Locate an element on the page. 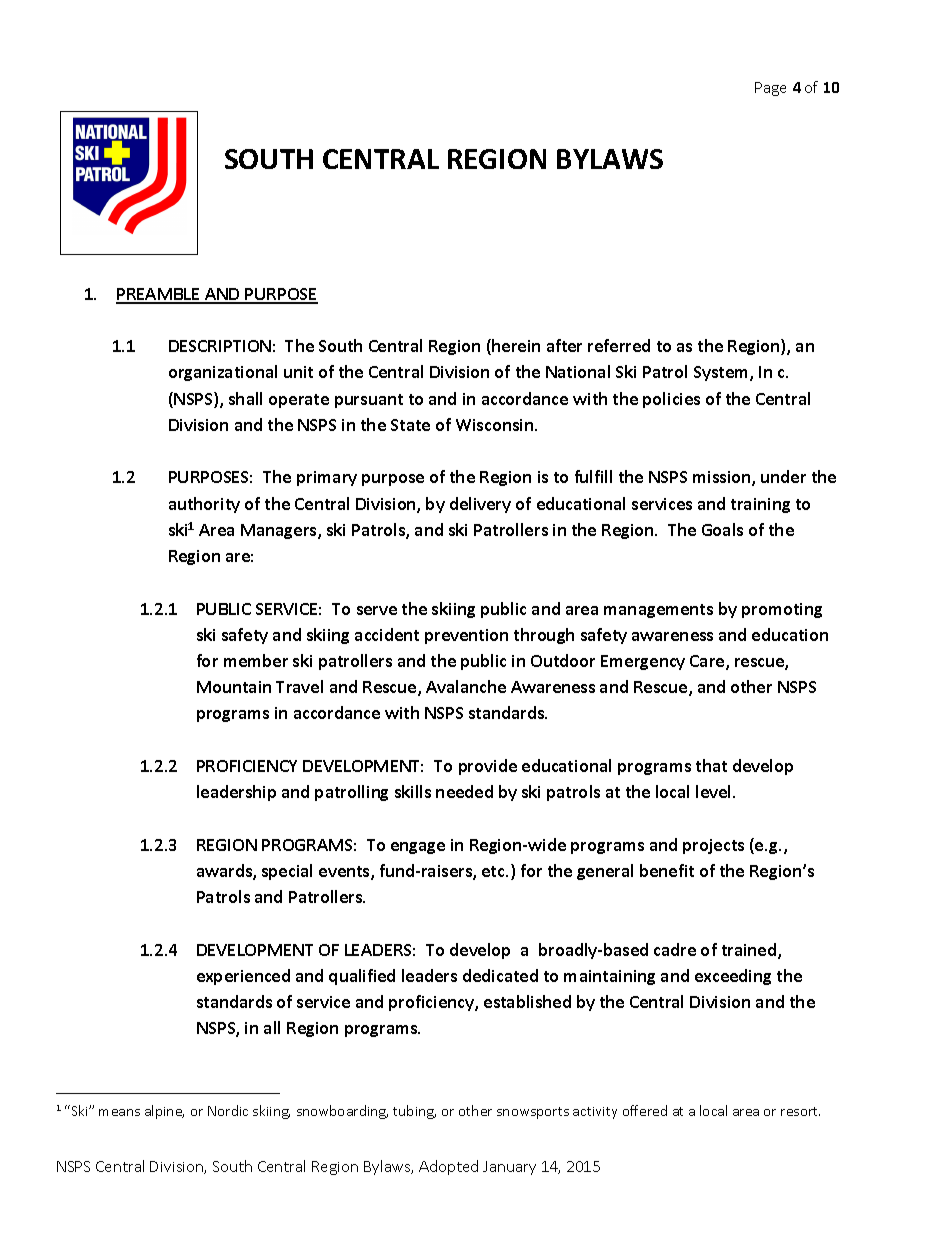 The image size is (952, 1233). Page is located at coordinates (770, 89).
